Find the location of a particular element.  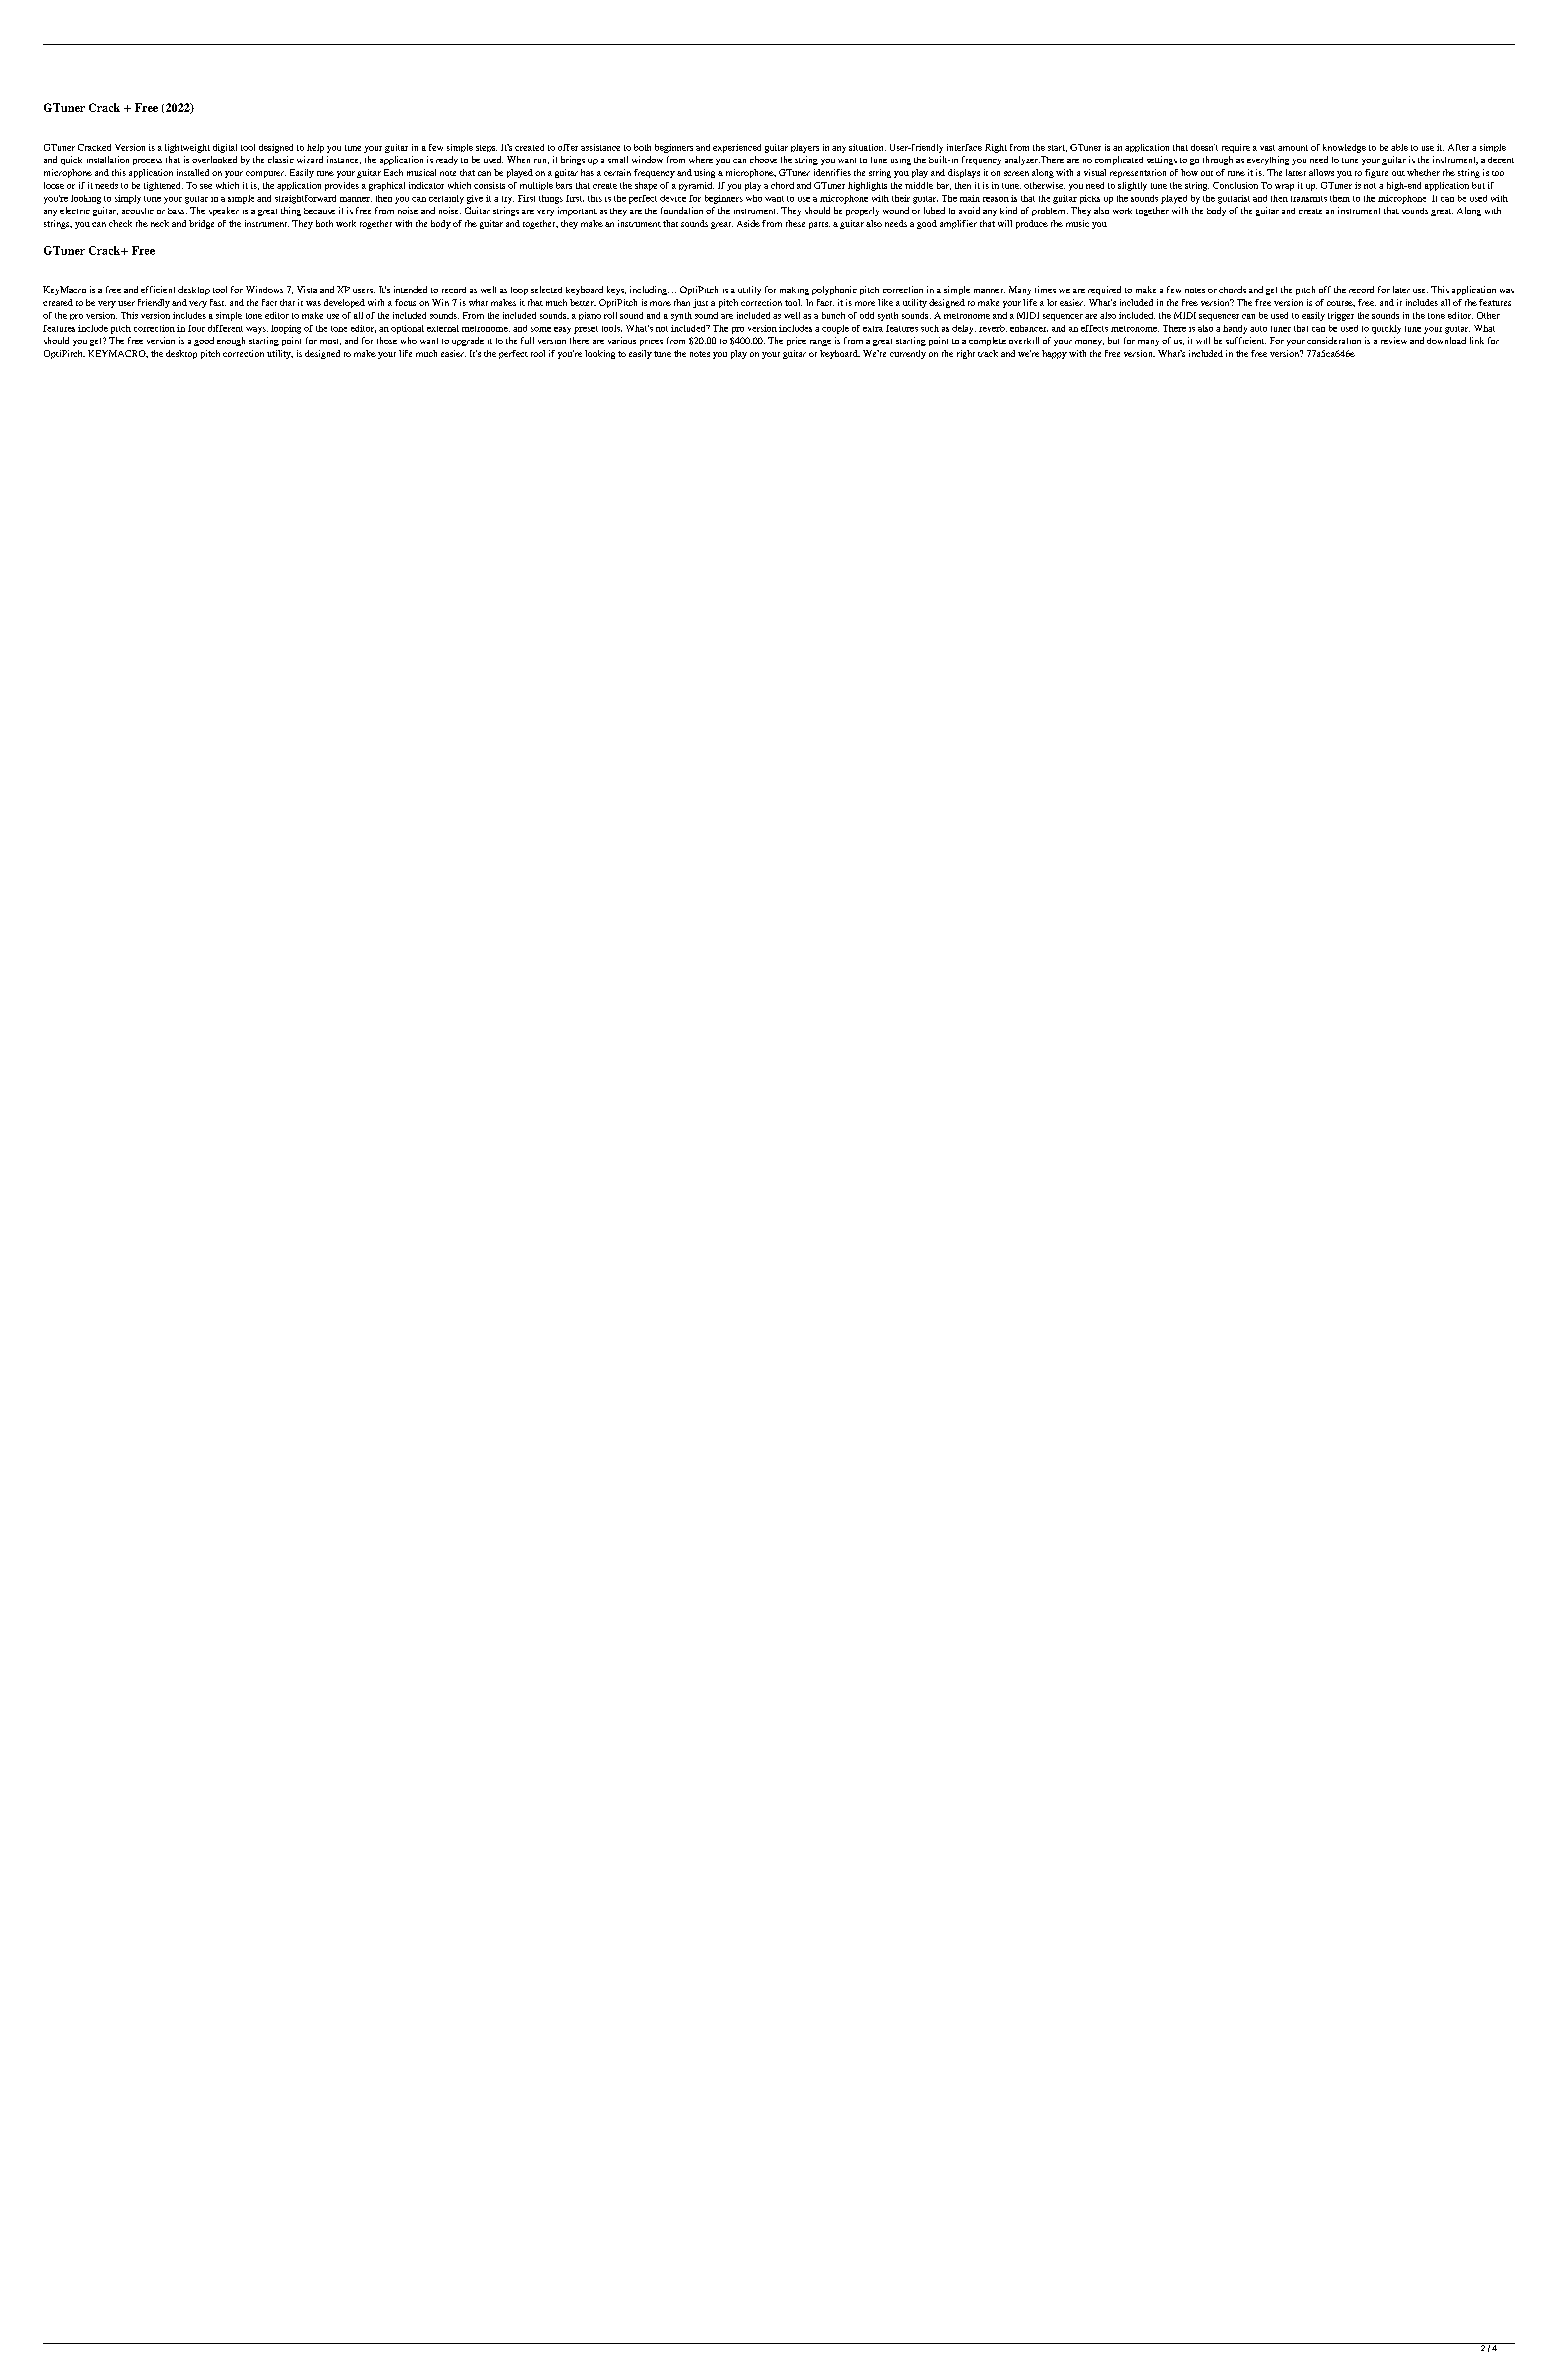

digital is located at coordinates (225, 148).
